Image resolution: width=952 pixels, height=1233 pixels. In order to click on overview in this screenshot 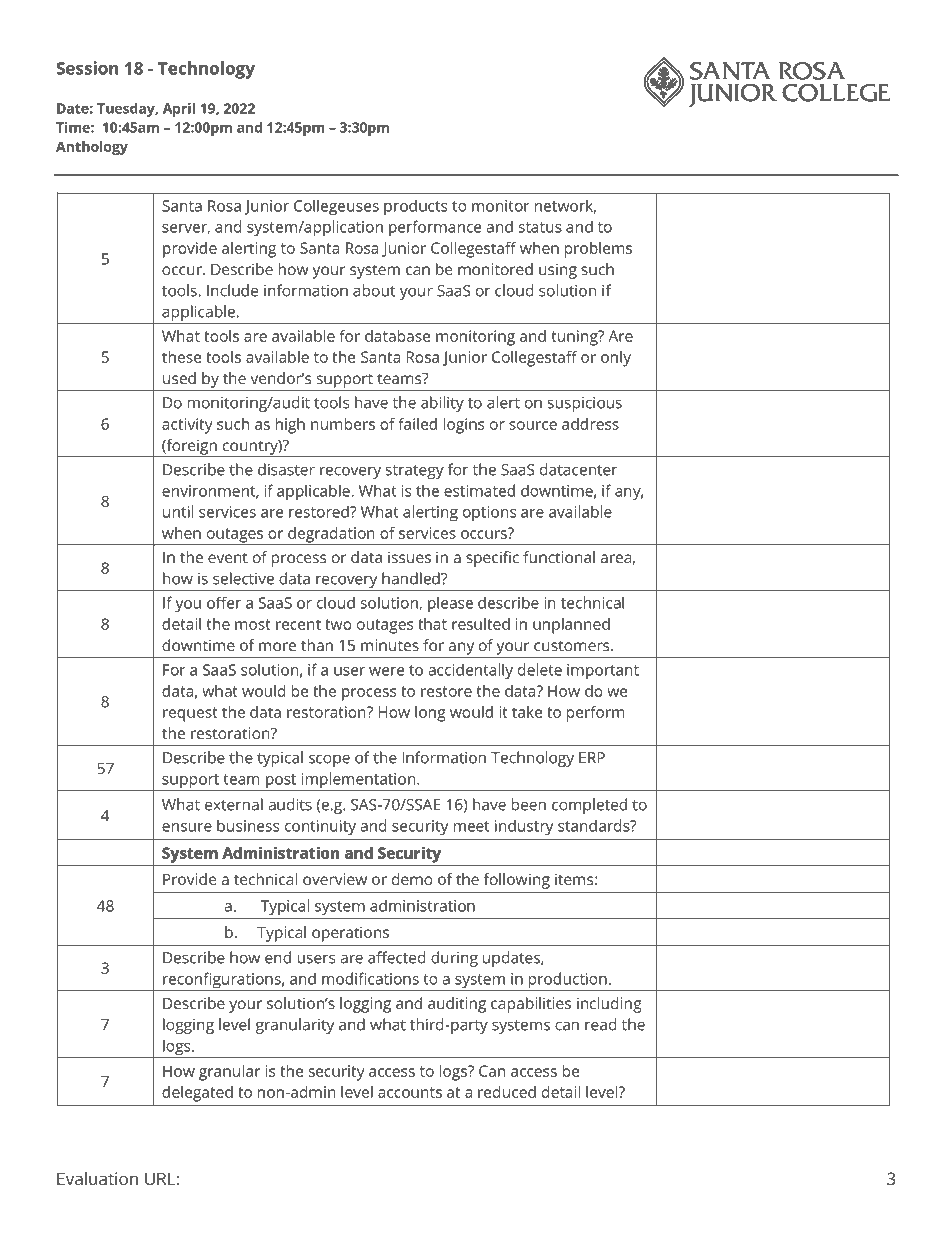, I will do `click(335, 879)`.
